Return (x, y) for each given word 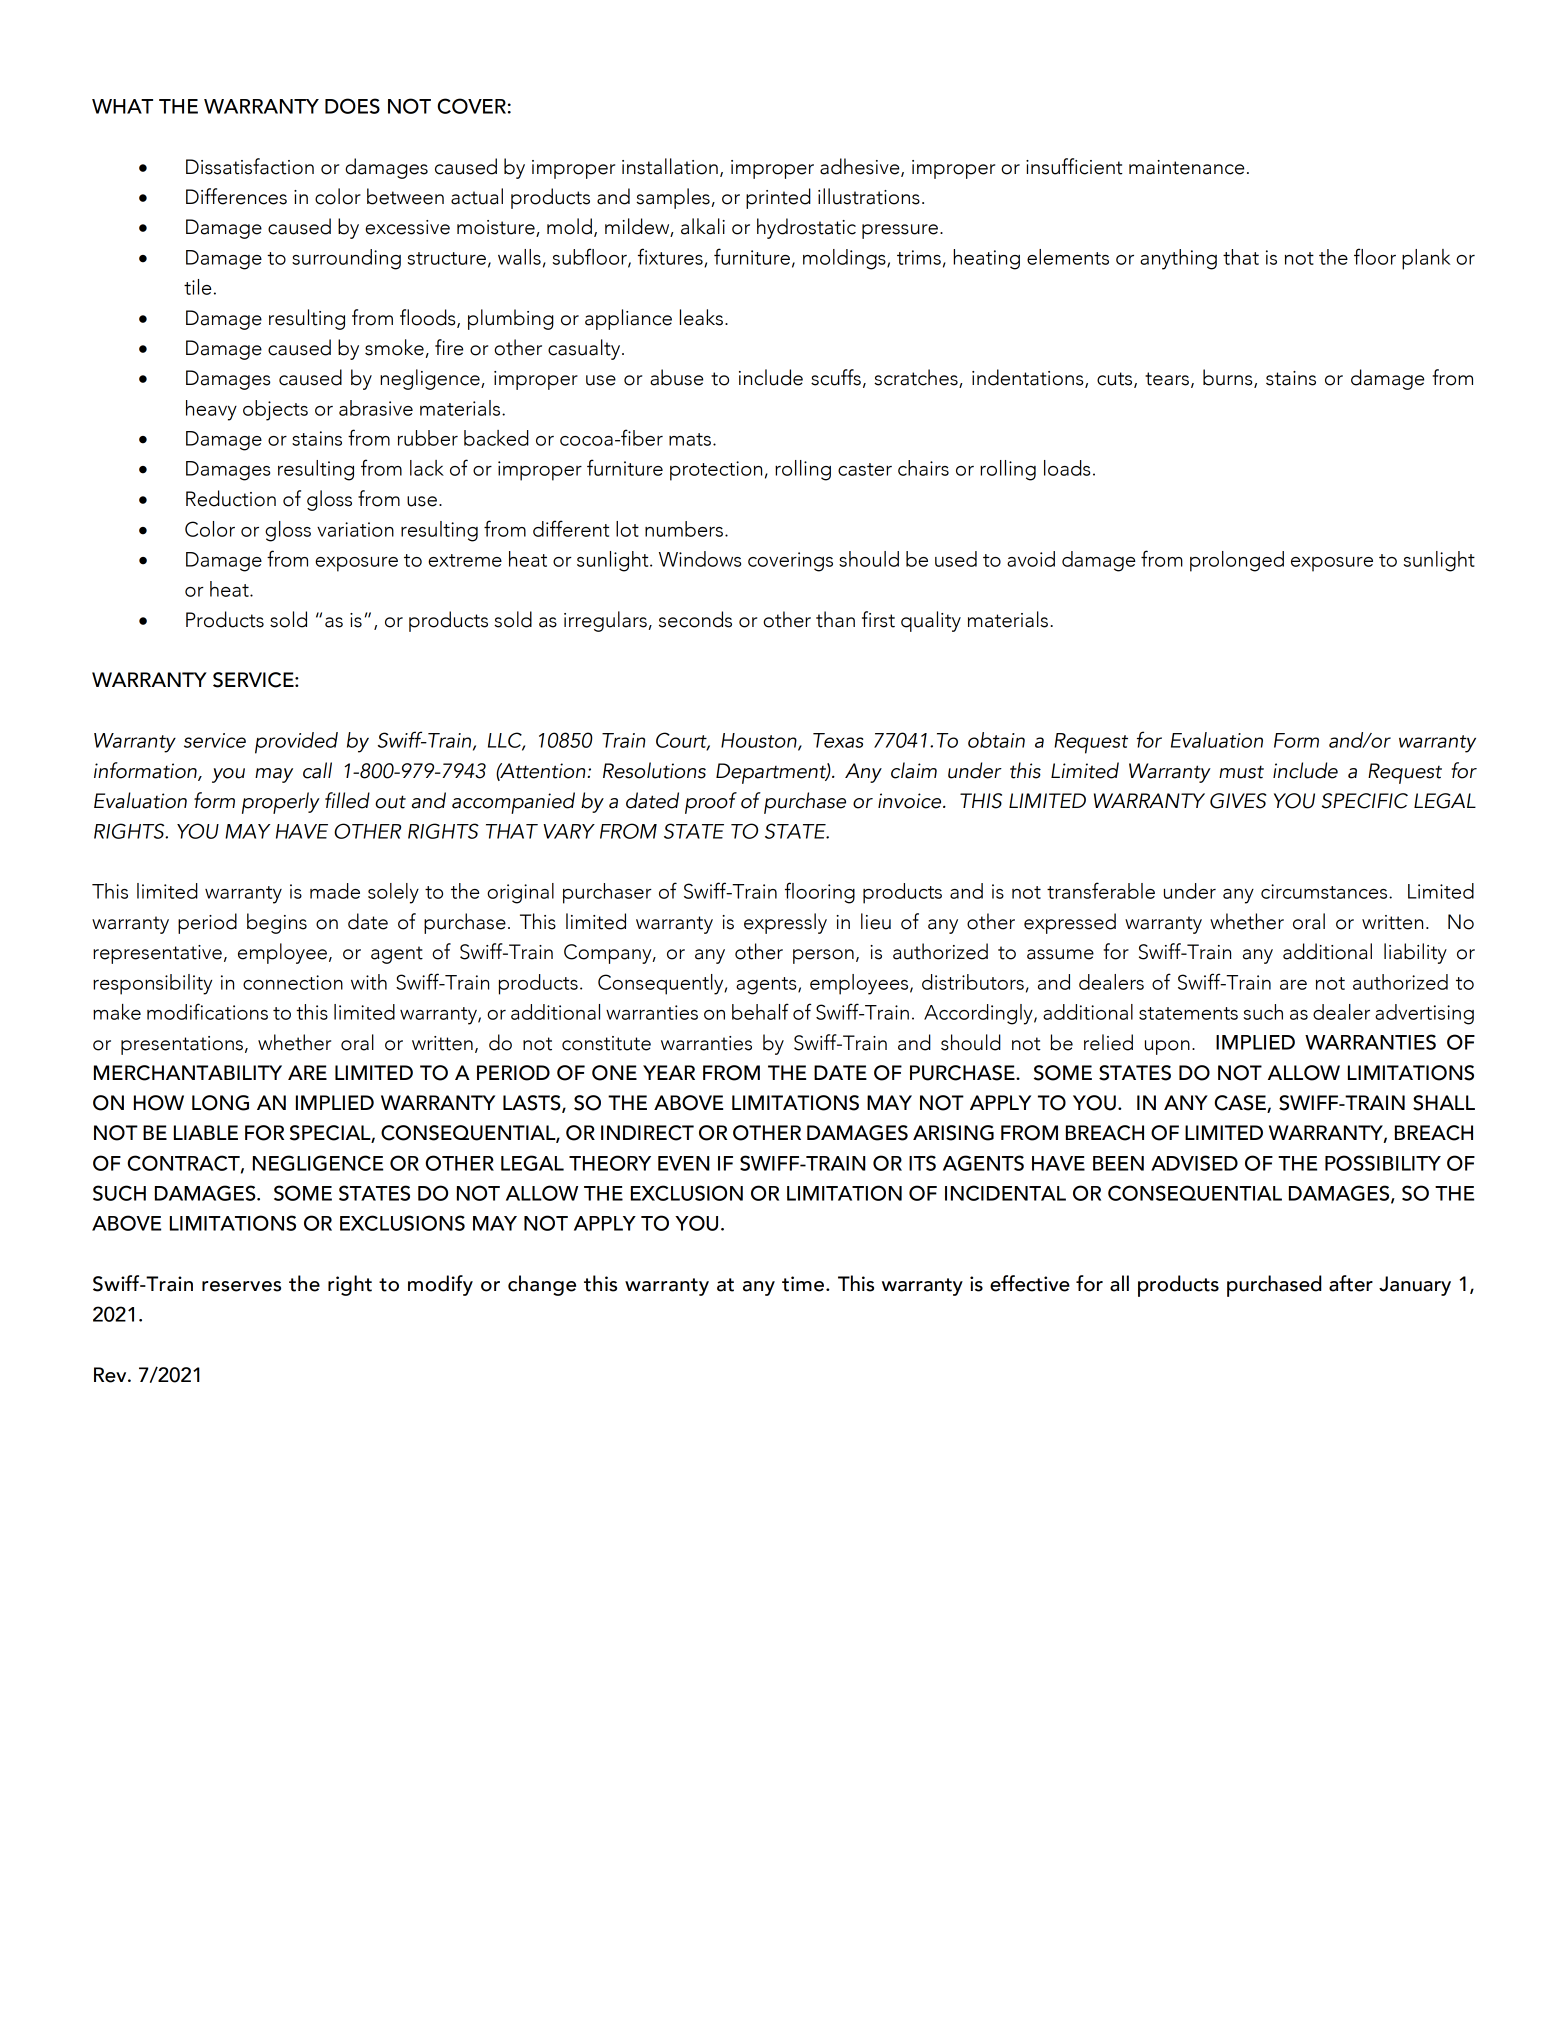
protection (716, 471)
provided (296, 743)
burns (1229, 378)
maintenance (1186, 167)
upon (1167, 1047)
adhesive (861, 167)
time (803, 1284)
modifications (207, 1011)
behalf (760, 1011)
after (1351, 1283)
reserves (241, 1286)
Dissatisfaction (250, 166)
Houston (760, 741)
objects (275, 410)
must (1241, 772)
